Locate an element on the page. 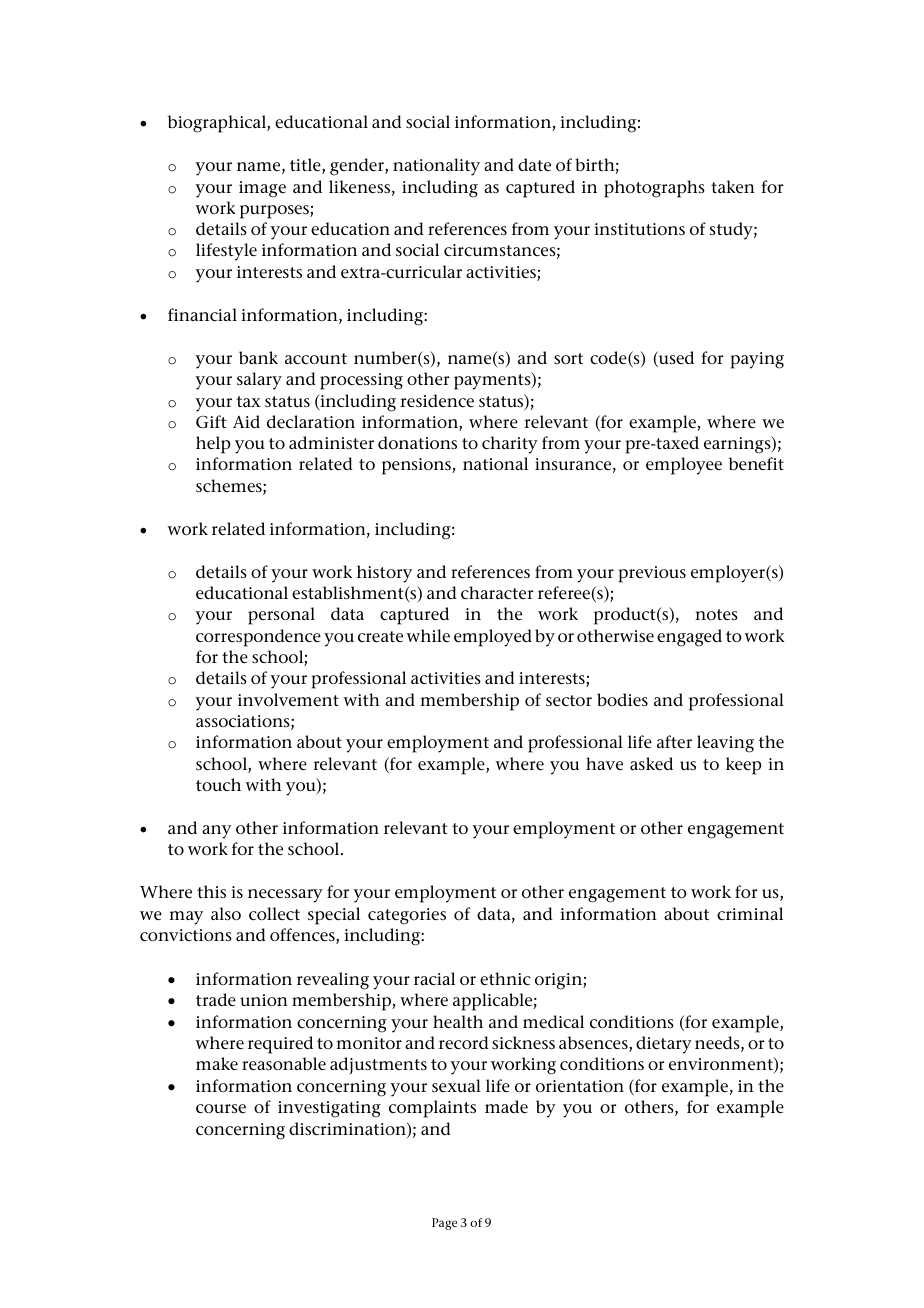 Image resolution: width=924 pixels, height=1308 pixels. course is located at coordinates (221, 1108).
